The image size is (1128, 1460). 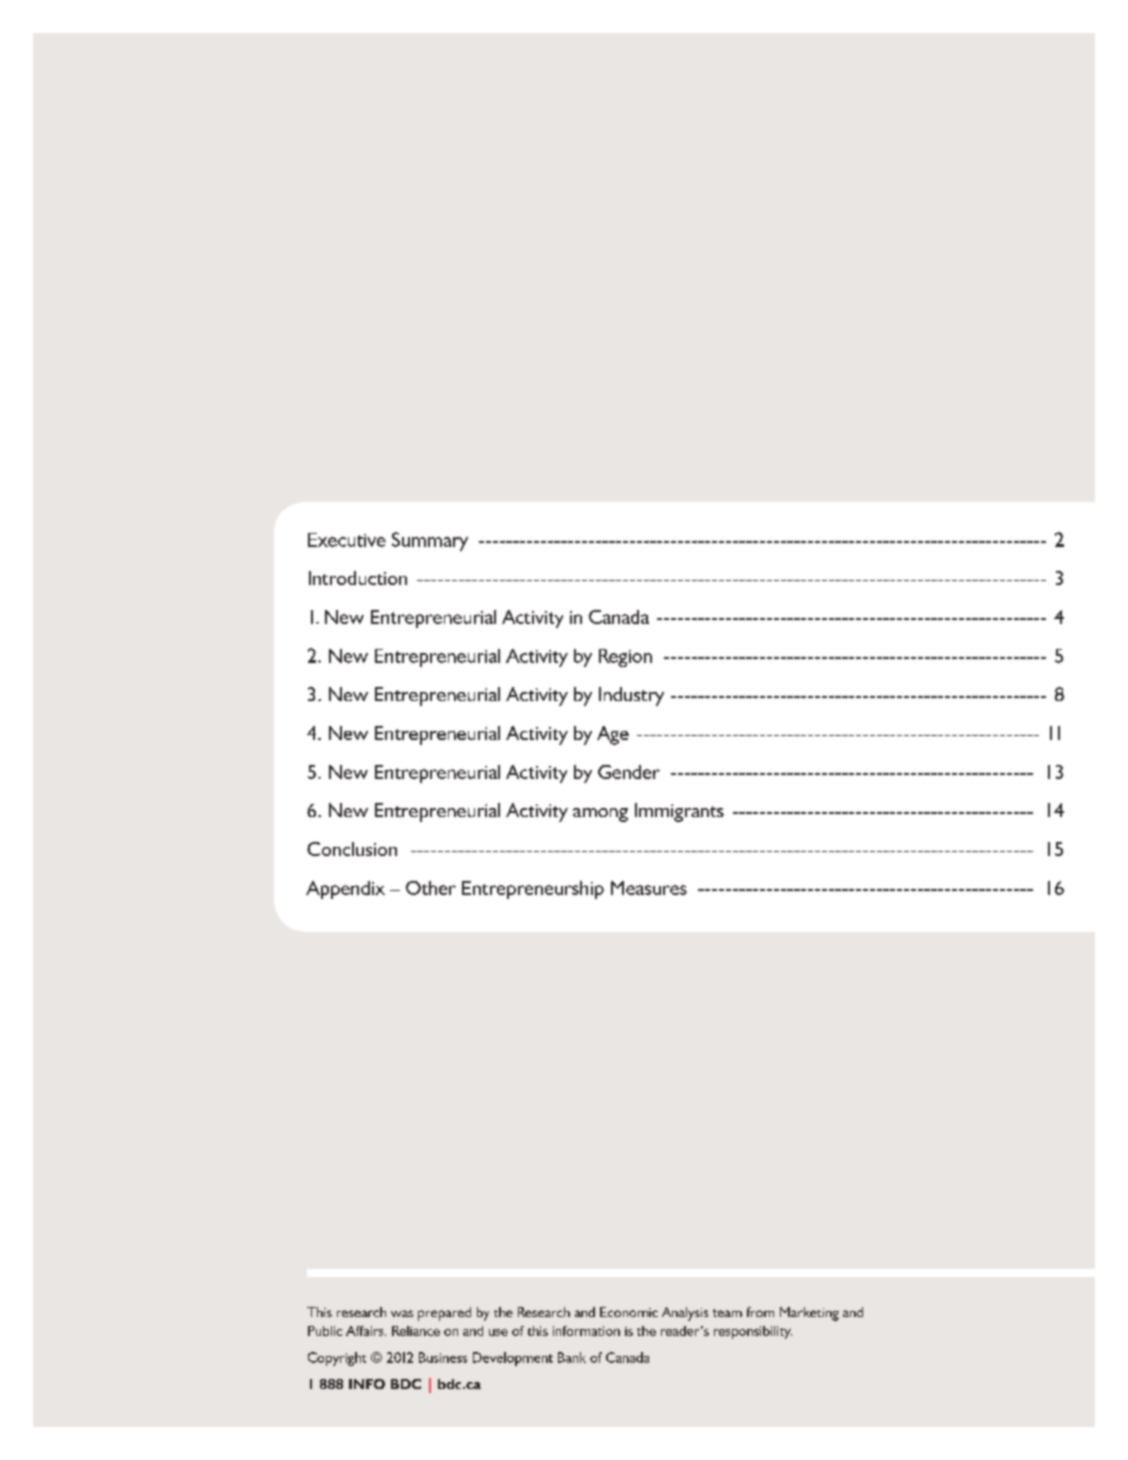 I want to click on Region, so click(x=625, y=658).
